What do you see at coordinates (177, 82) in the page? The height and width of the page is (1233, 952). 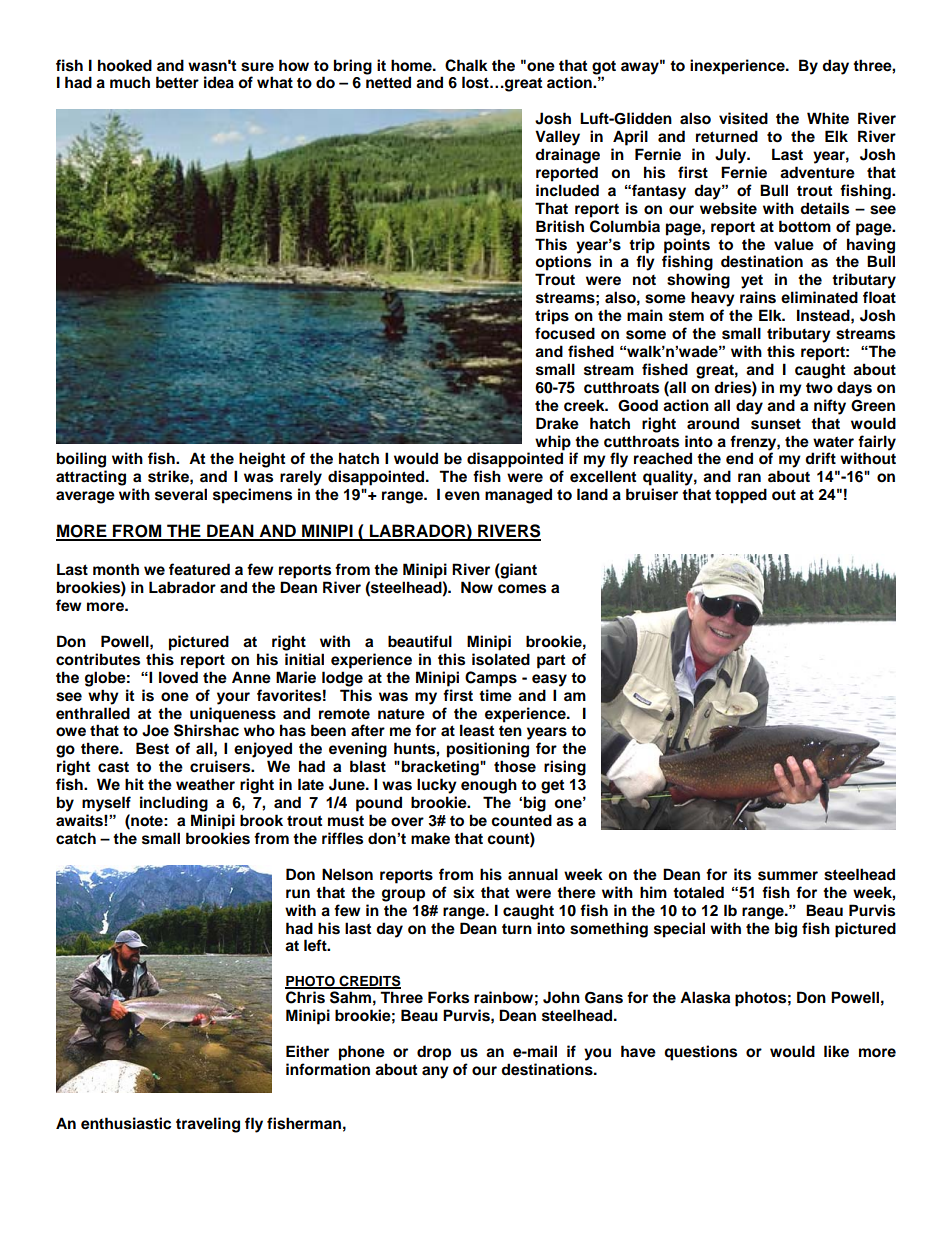 I see `better` at bounding box center [177, 82].
